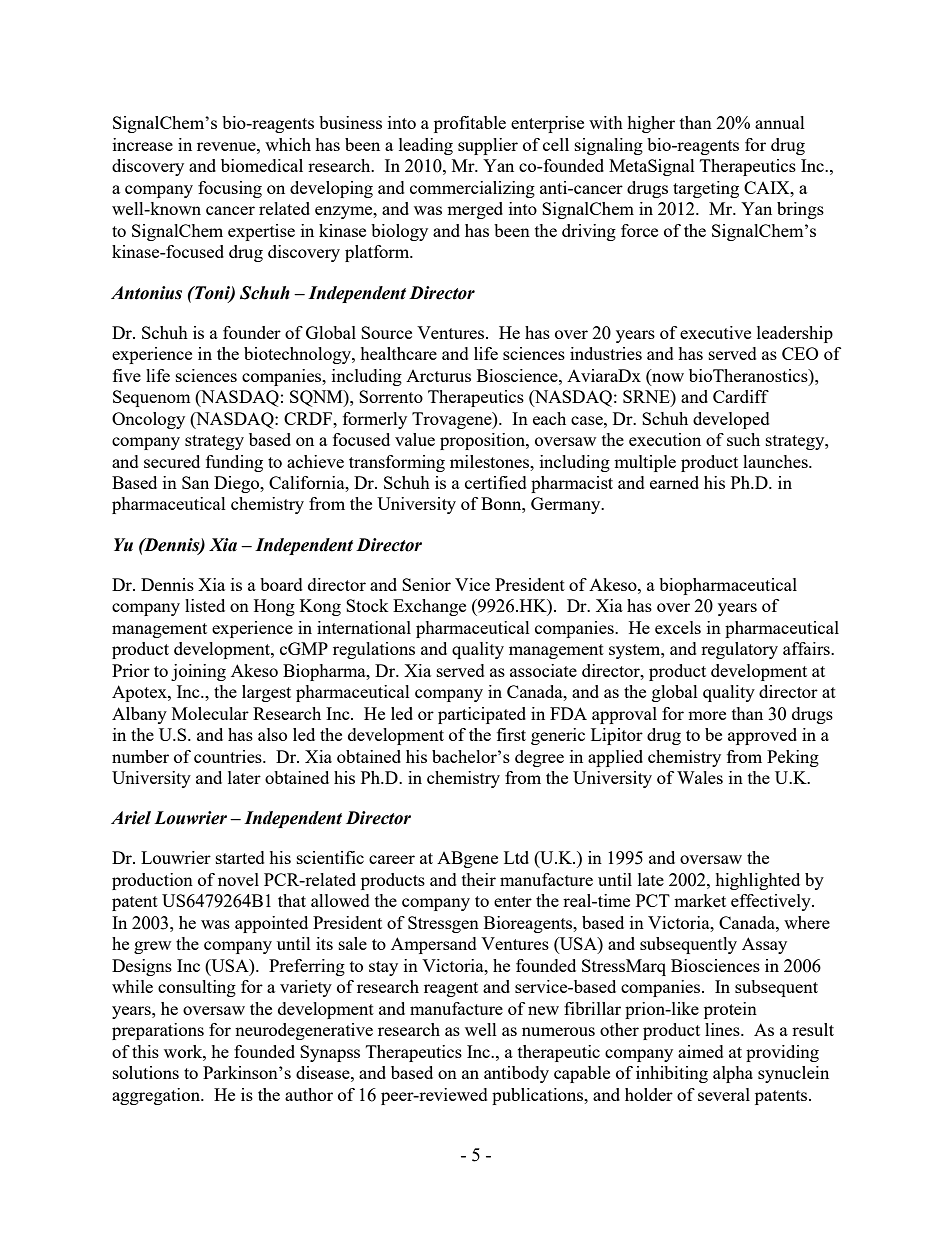  I want to click on biomedical, so click(262, 165).
